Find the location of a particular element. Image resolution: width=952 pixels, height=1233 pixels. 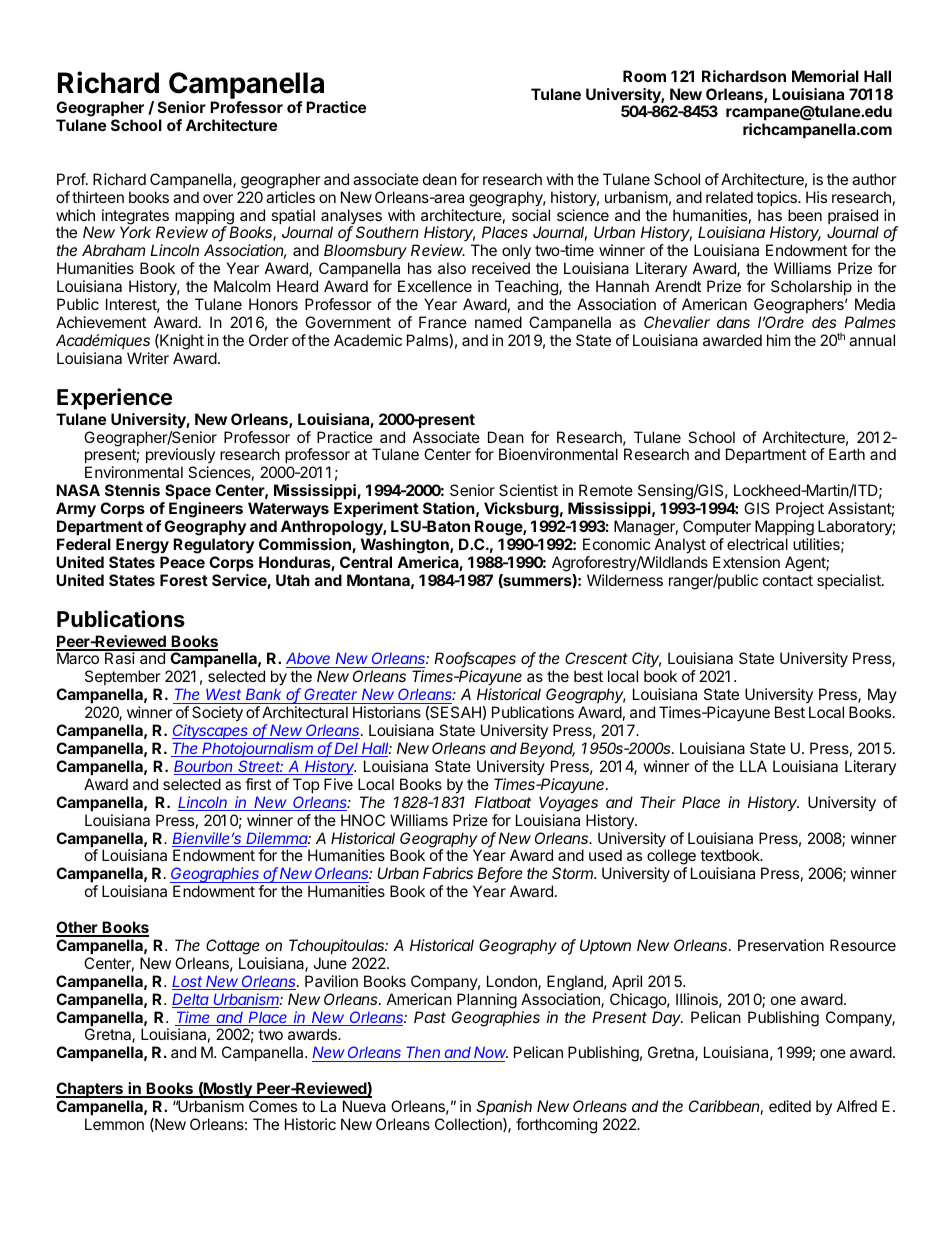

May is located at coordinates (882, 697).
